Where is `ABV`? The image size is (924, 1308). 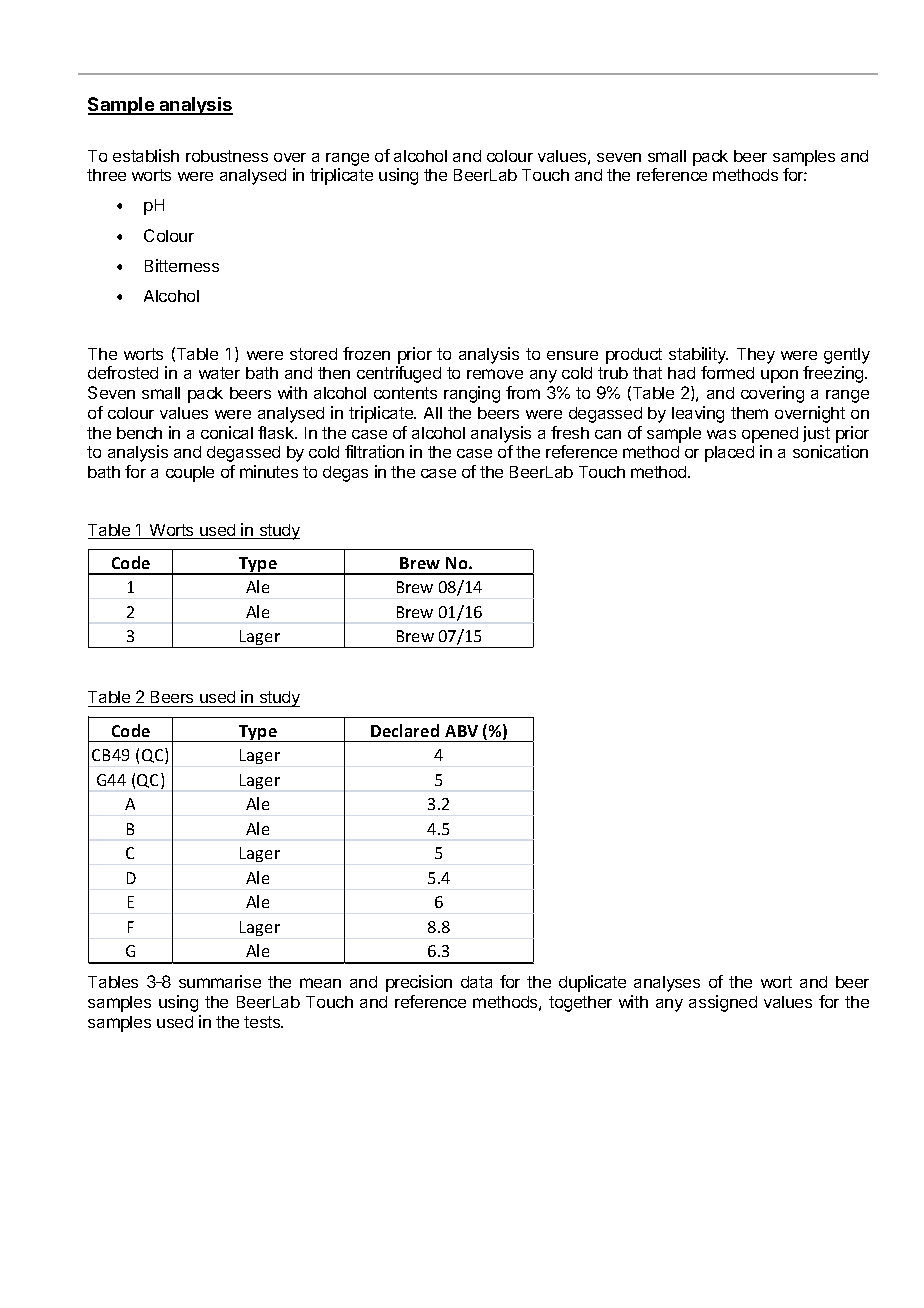 ABV is located at coordinates (461, 731).
